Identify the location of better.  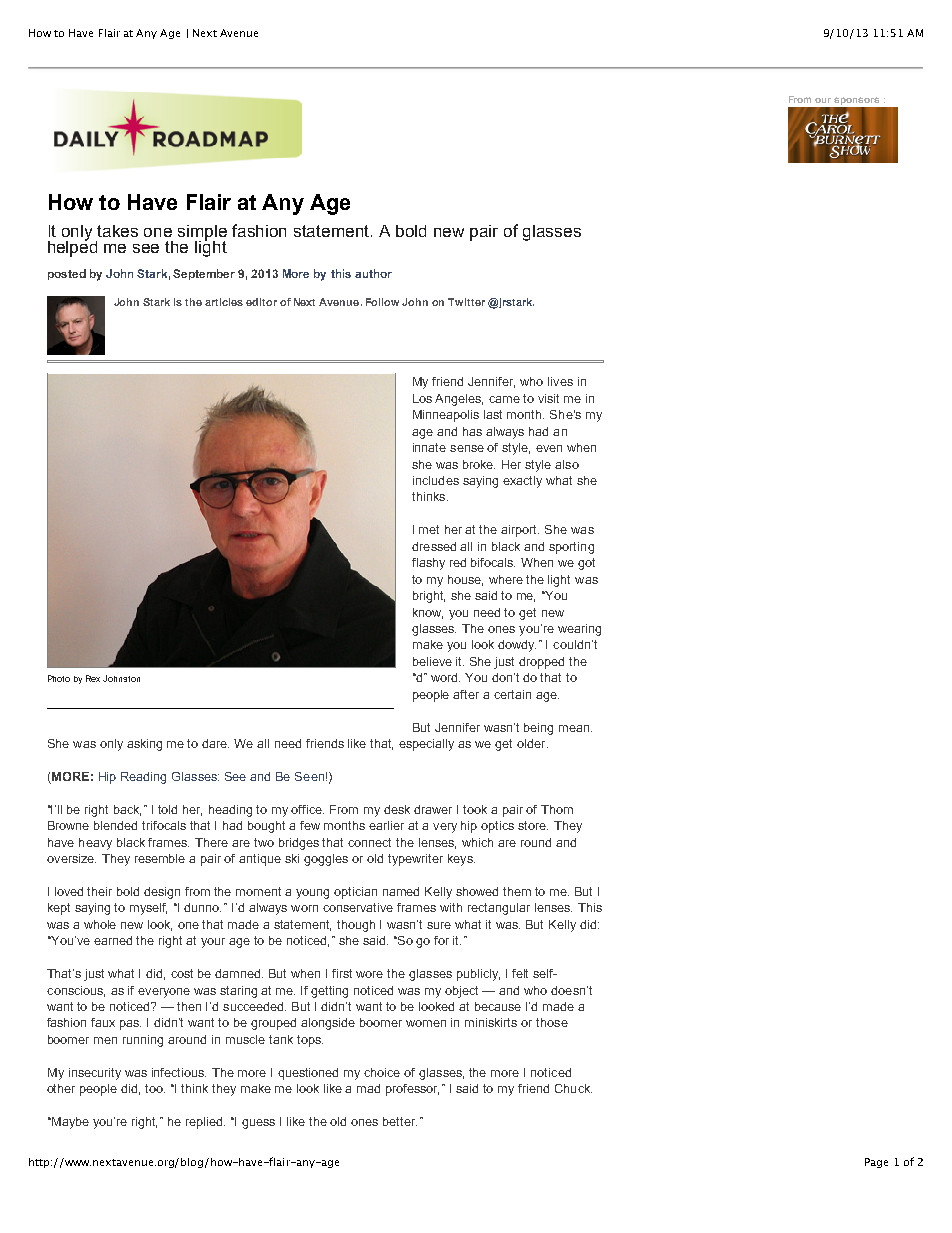
(400, 1121).
